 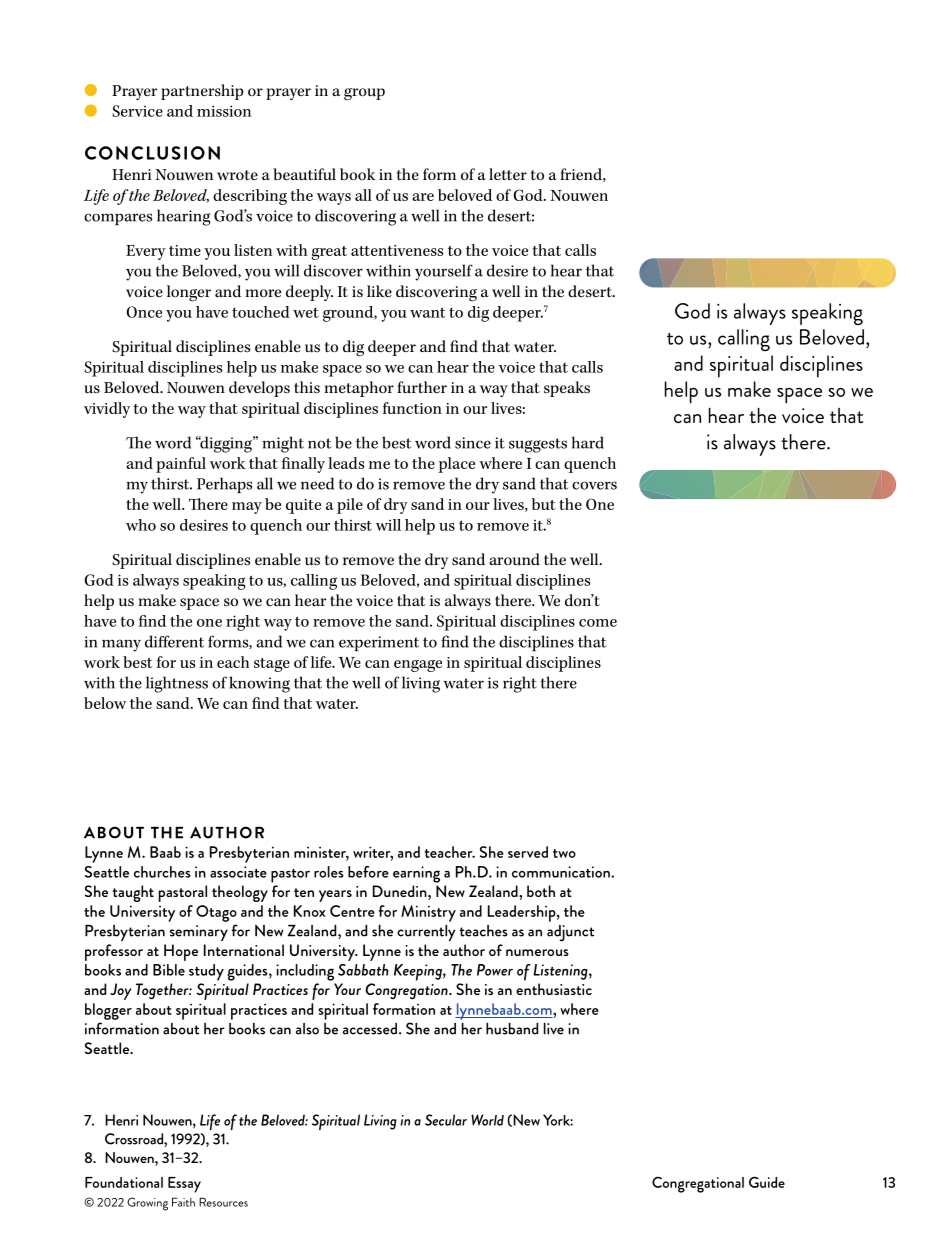 I want to click on group, so click(x=364, y=94).
